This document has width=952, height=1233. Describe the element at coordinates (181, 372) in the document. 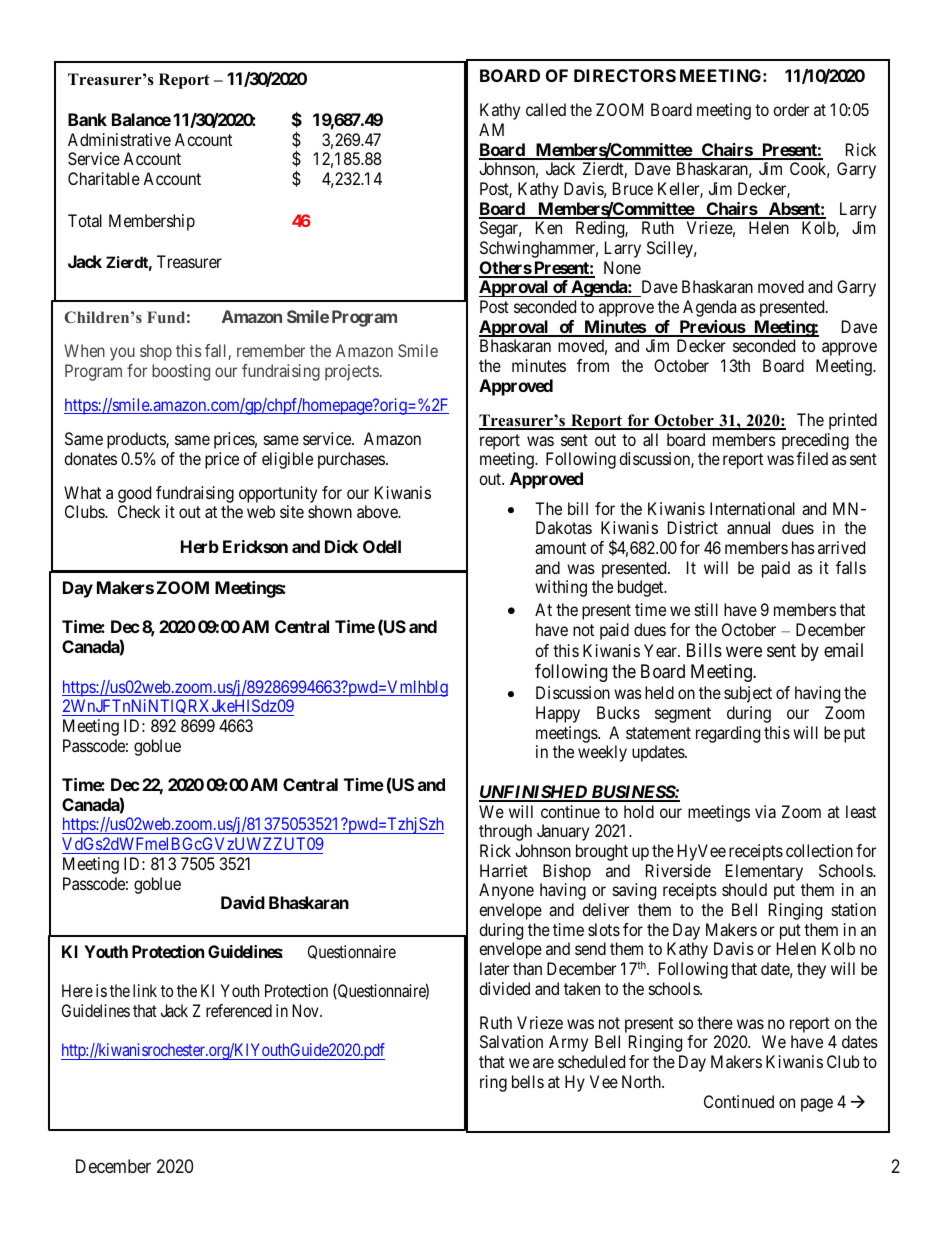

I see `boosting` at that location.
